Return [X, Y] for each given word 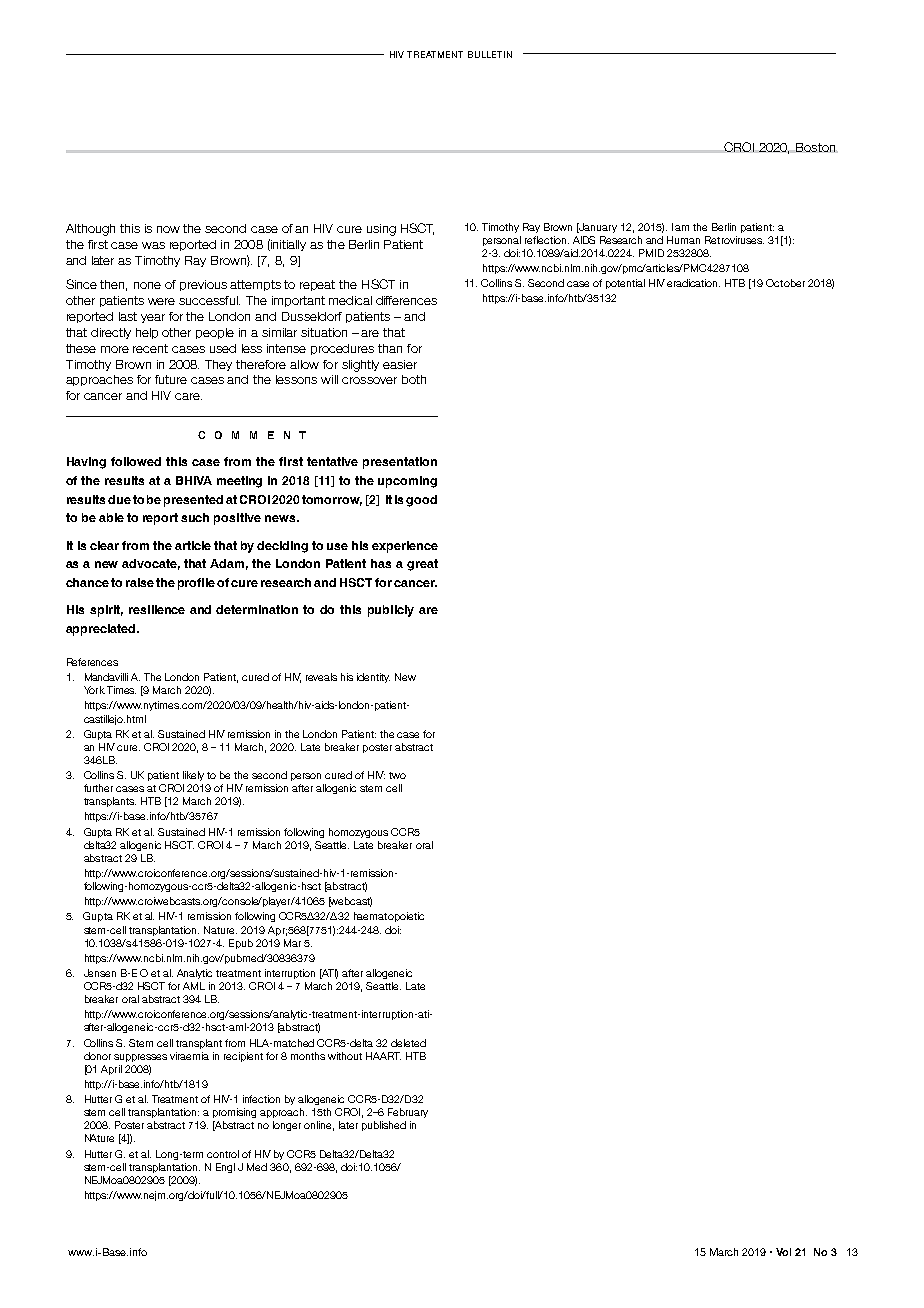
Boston [815, 147]
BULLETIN [490, 54]
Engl [225, 1168]
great [422, 565]
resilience [157, 609]
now [168, 229]
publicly [391, 611]
